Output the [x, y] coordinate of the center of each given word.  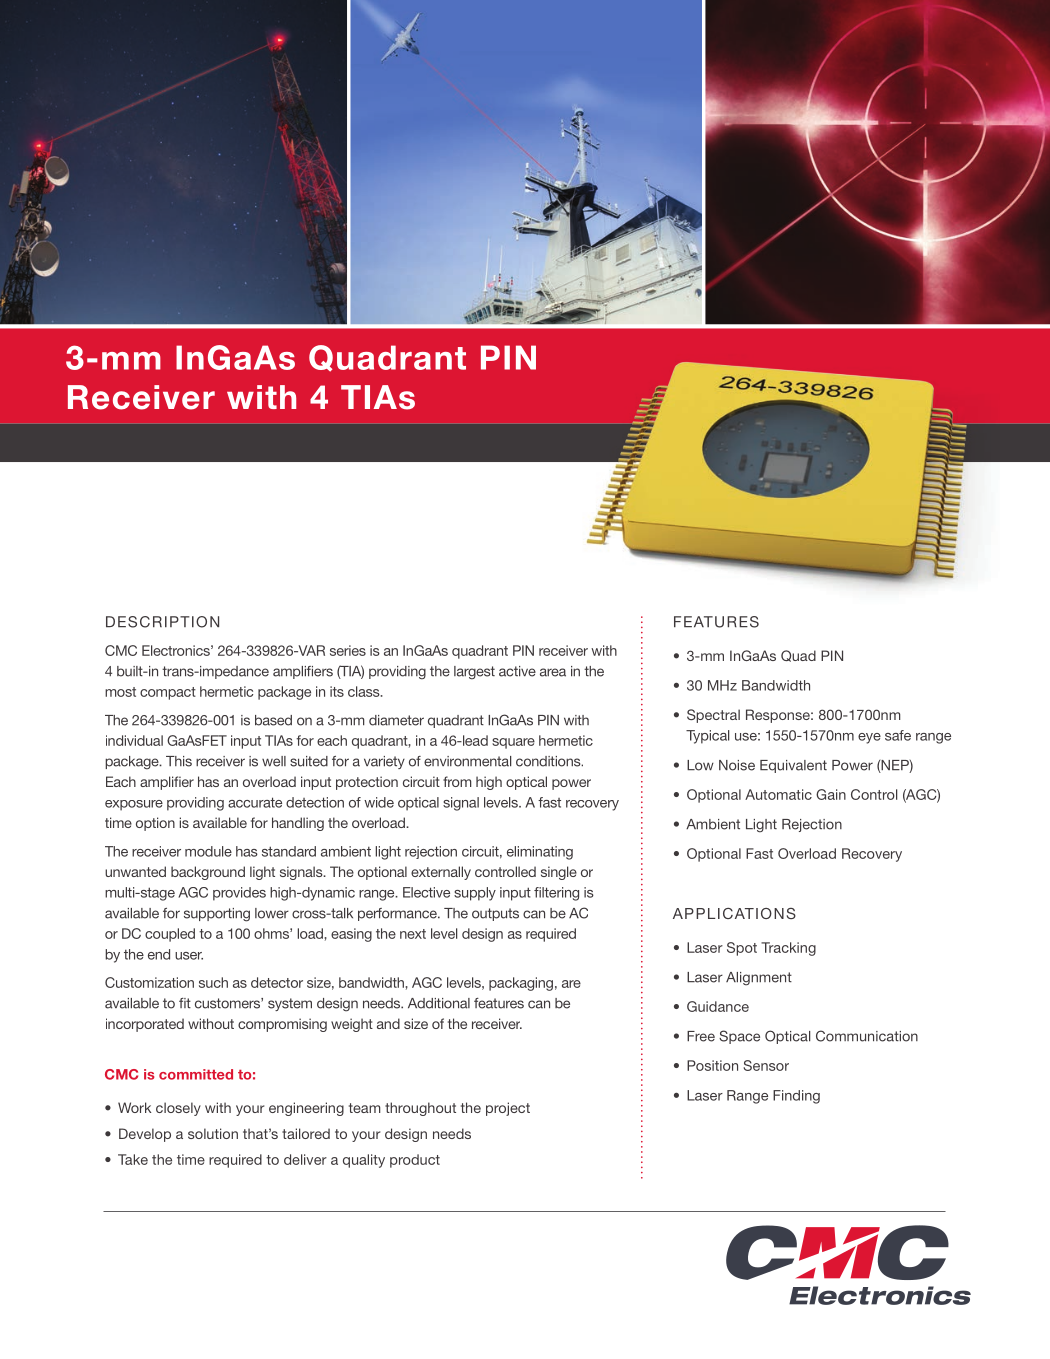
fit [185, 1003]
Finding [796, 1097]
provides [239, 894]
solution [213, 1133]
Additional [439, 1003]
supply [475, 894]
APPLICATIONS [734, 913]
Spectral [713, 716]
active [517, 671]
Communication [867, 1036]
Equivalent [793, 766]
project [508, 1109]
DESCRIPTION [162, 622]
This [179, 761]
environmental [468, 761]
